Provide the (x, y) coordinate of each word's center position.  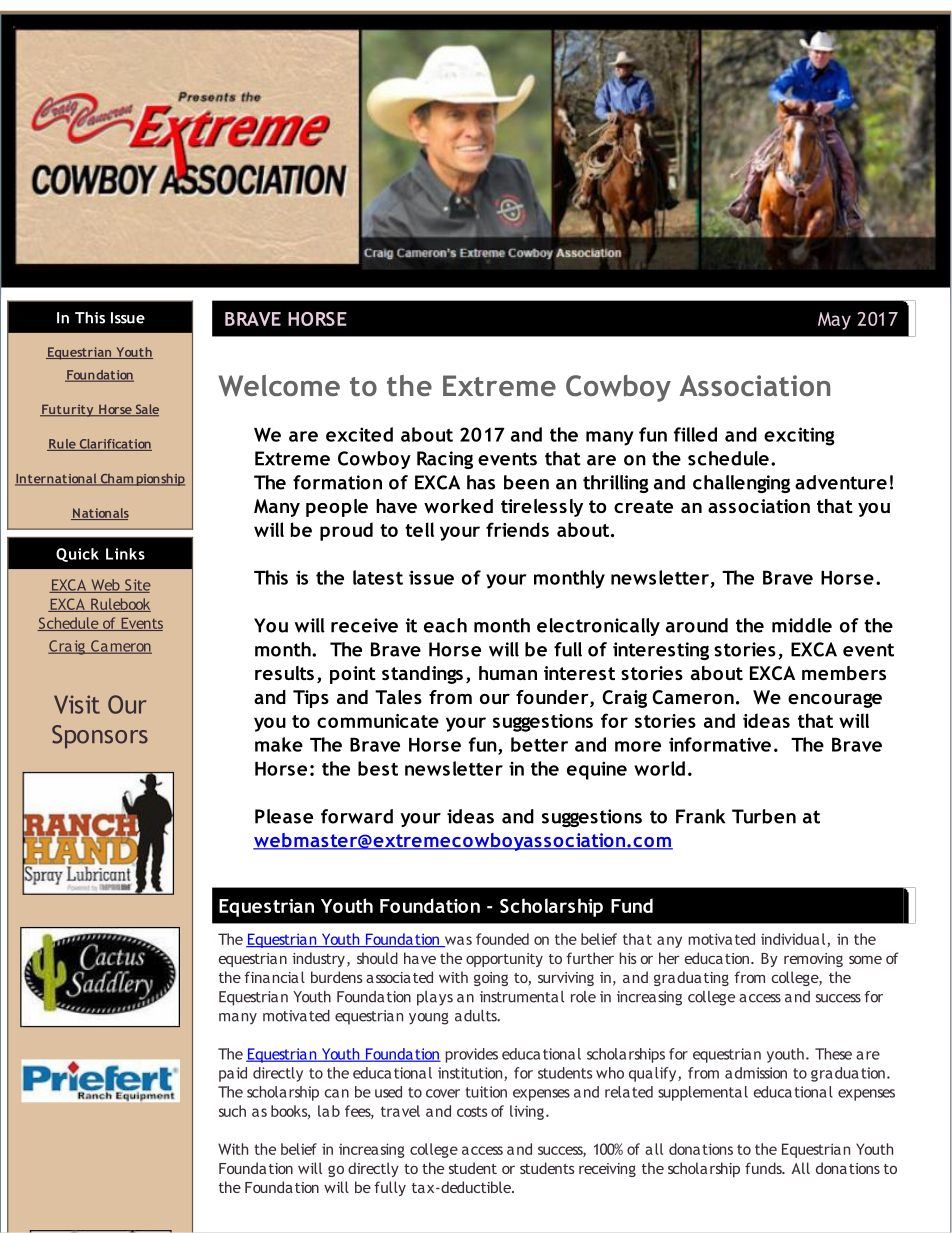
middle (802, 625)
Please (284, 816)
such (232, 1111)
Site (137, 586)
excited (359, 434)
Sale (146, 410)
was (457, 941)
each (445, 625)
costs (472, 1111)
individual (794, 940)
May (834, 321)
